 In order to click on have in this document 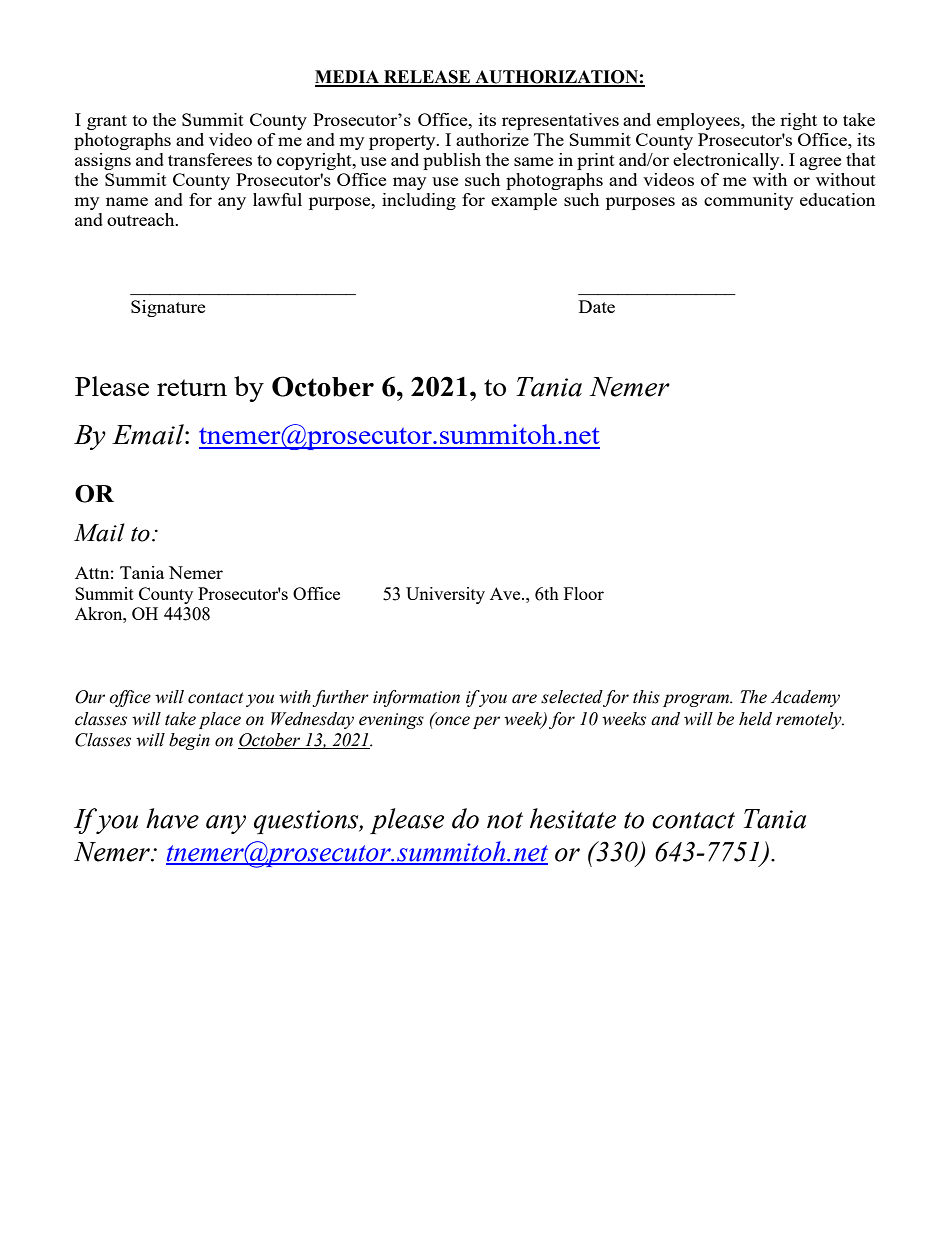, I will do `click(172, 818)`.
